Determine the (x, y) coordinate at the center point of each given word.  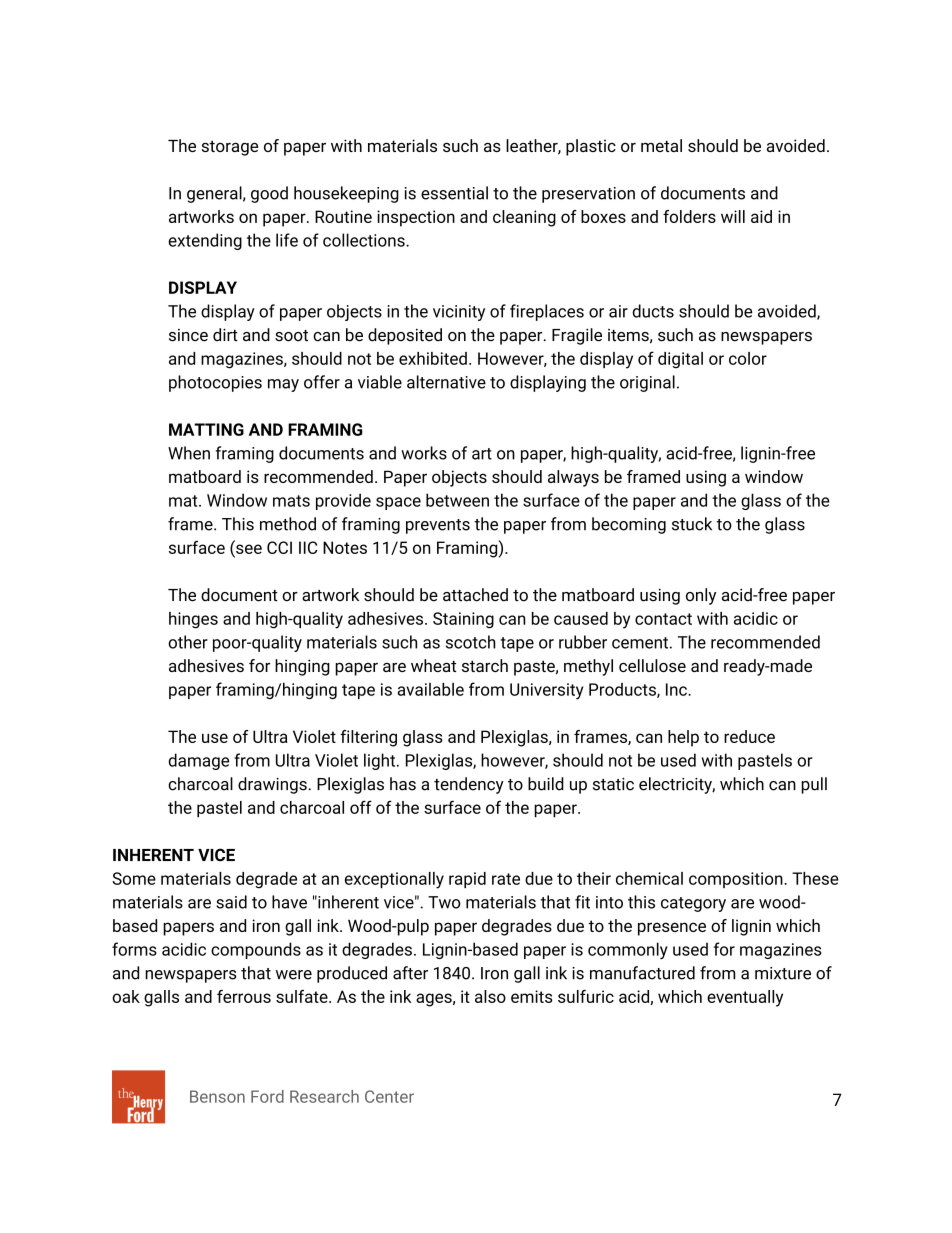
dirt (225, 335)
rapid (467, 880)
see (249, 549)
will (733, 216)
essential (454, 193)
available (431, 689)
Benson (217, 1096)
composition (737, 880)
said (231, 902)
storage (229, 148)
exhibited (433, 358)
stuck (692, 524)
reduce (749, 736)
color (748, 358)
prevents (438, 526)
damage (199, 761)
